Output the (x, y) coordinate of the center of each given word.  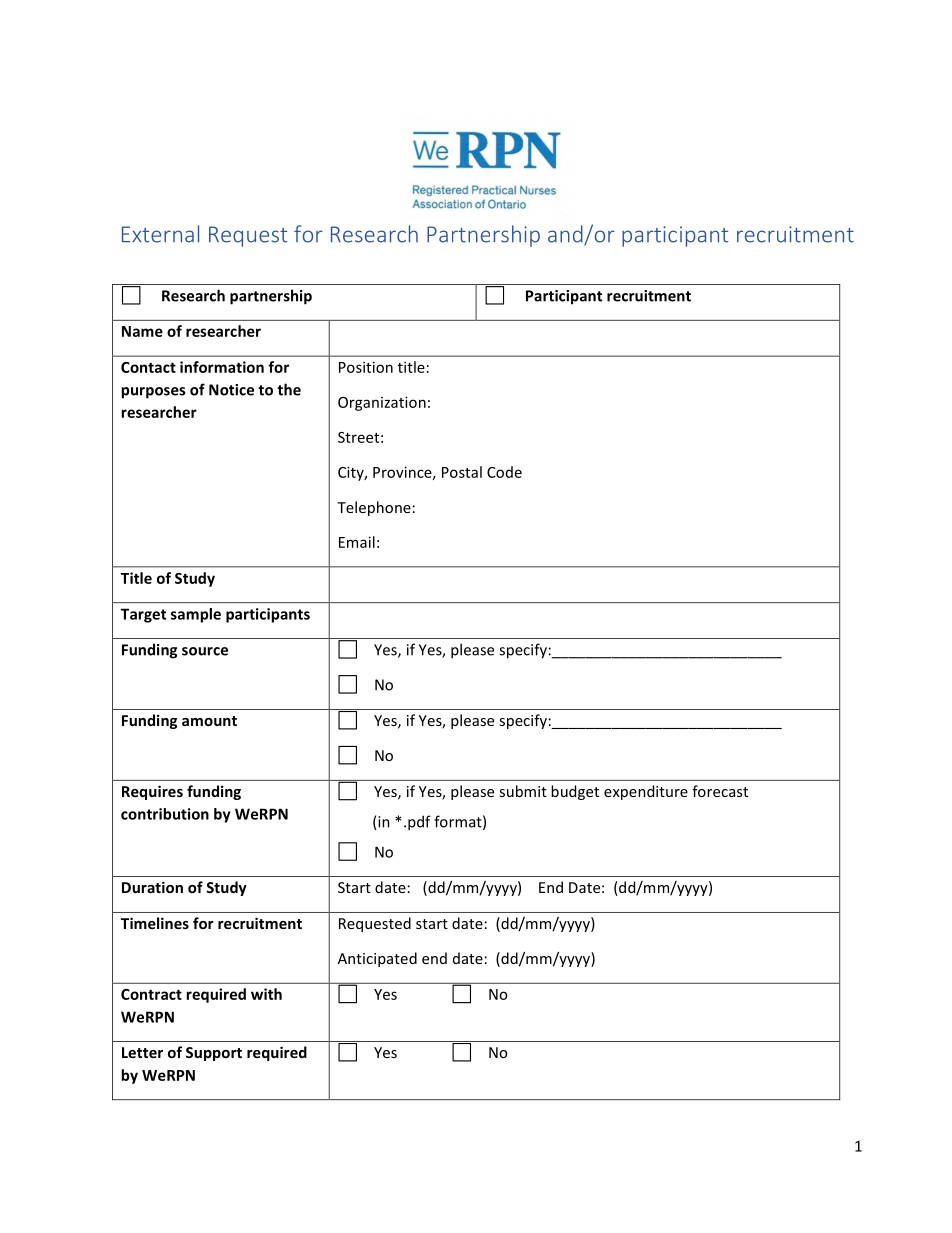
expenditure (646, 792)
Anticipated (377, 959)
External (160, 234)
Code (504, 472)
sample (196, 615)
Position (366, 367)
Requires (152, 792)
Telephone (374, 508)
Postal (462, 472)
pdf (419, 823)
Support (214, 1054)
